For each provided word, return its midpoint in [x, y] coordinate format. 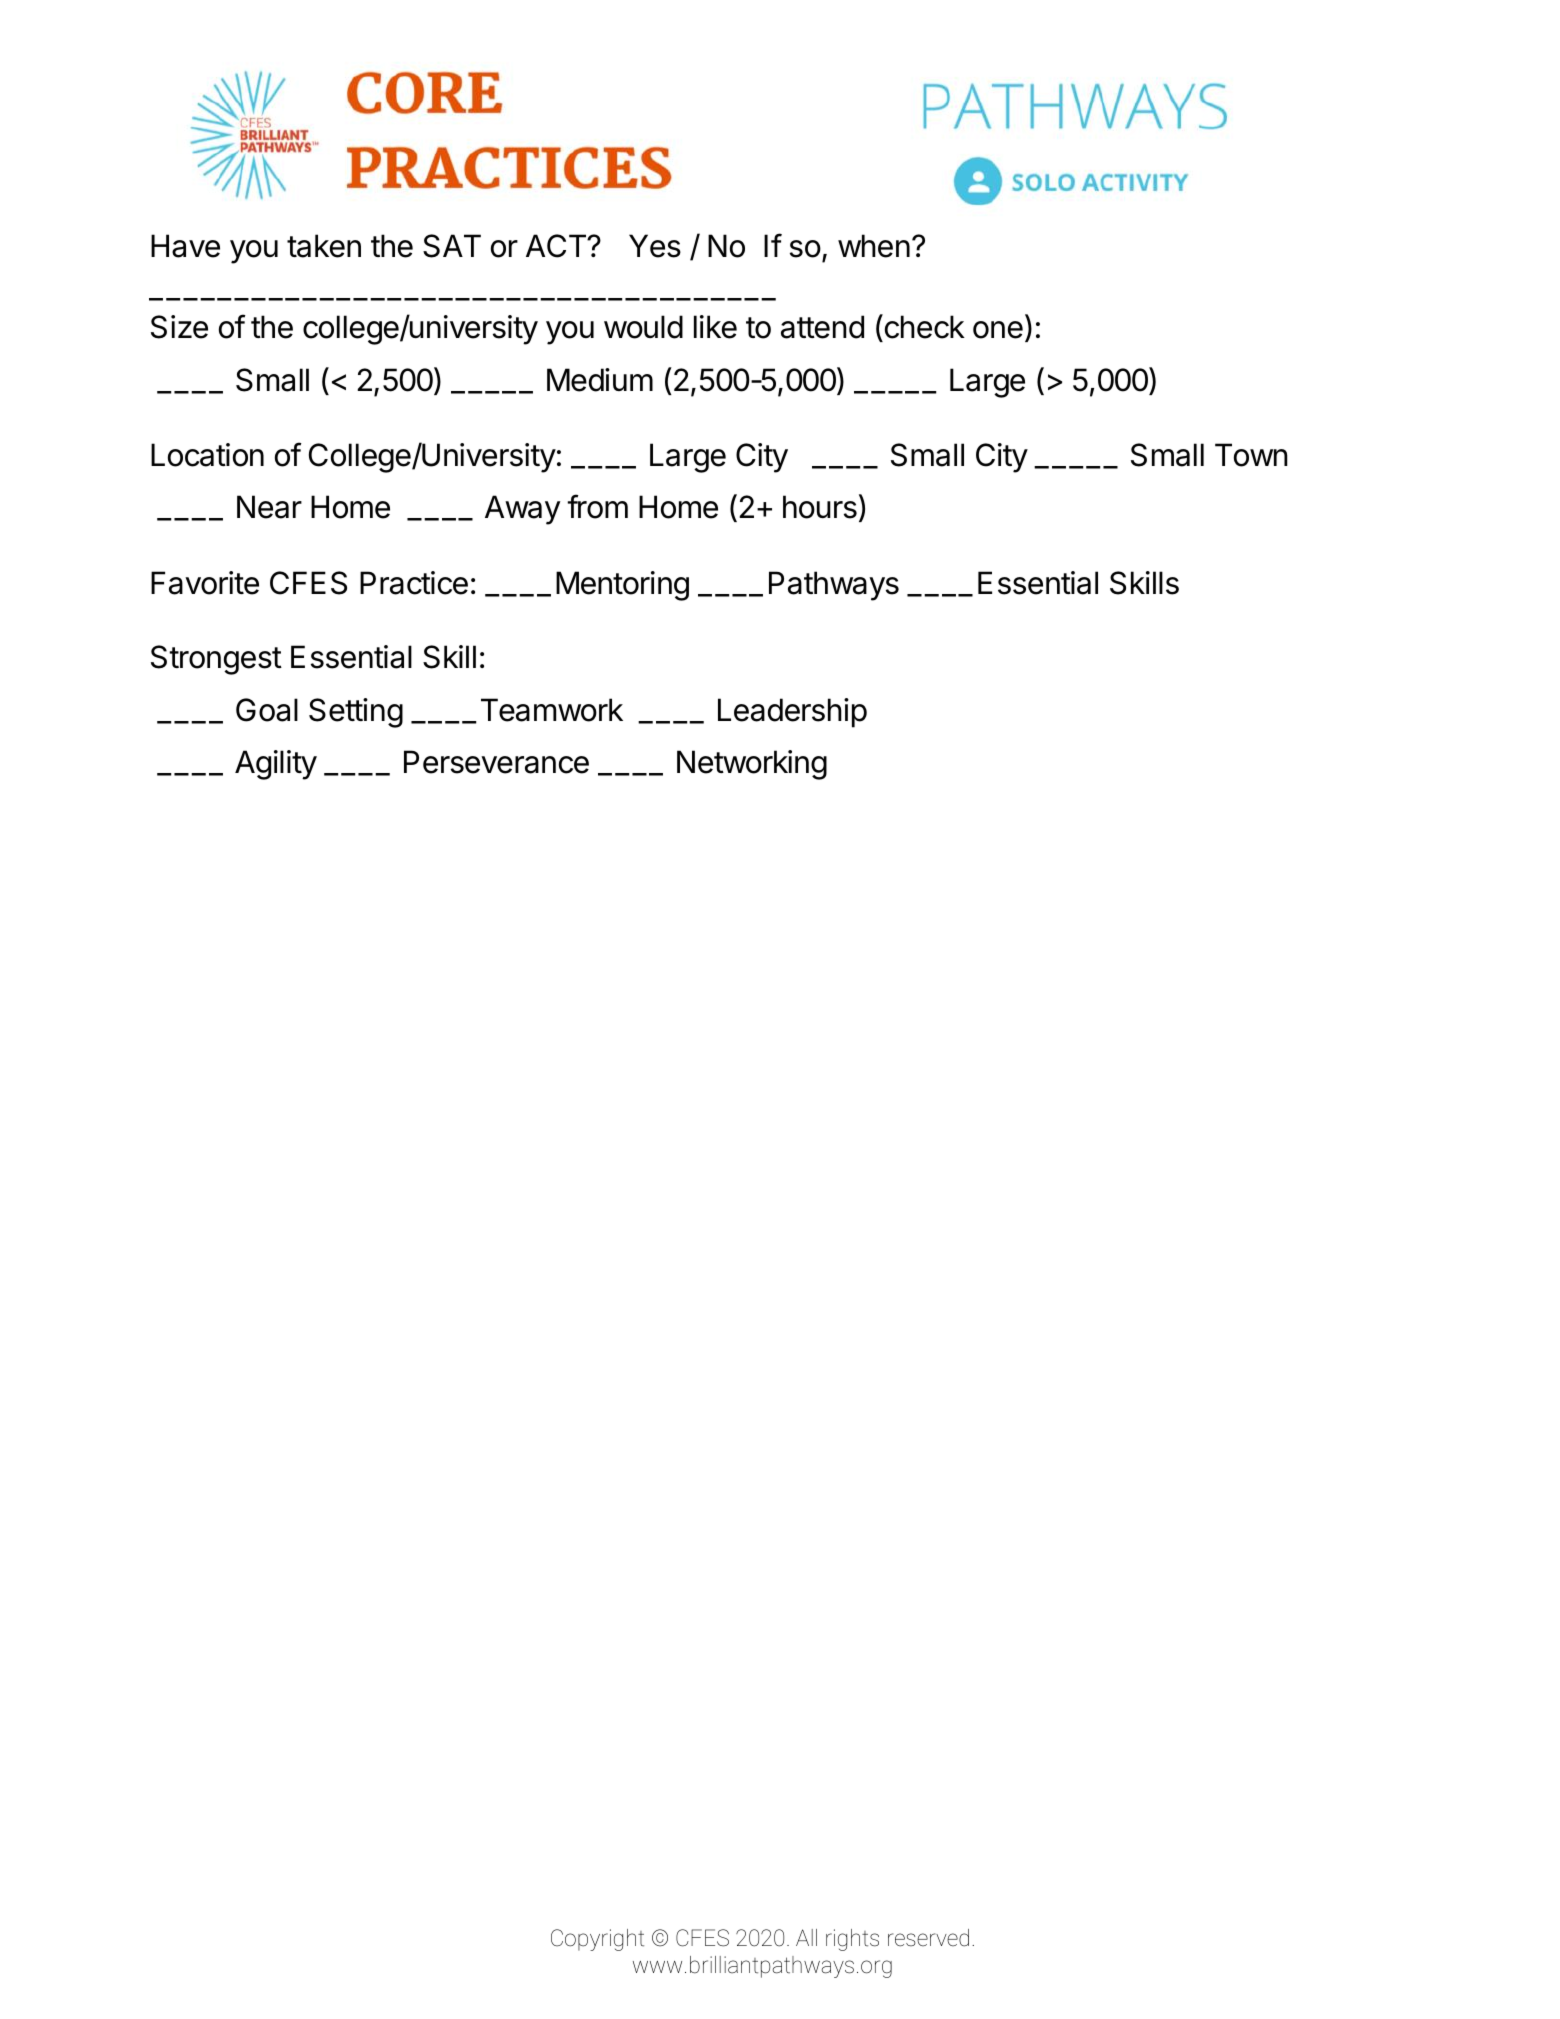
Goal [267, 710]
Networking [752, 765]
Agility [276, 765]
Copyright [597, 1940]
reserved [928, 1938]
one [998, 330]
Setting [356, 713]
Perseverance [496, 762]
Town [1251, 455]
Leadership [792, 713]
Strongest [216, 660]
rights [852, 1940]
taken [324, 246]
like [715, 327]
